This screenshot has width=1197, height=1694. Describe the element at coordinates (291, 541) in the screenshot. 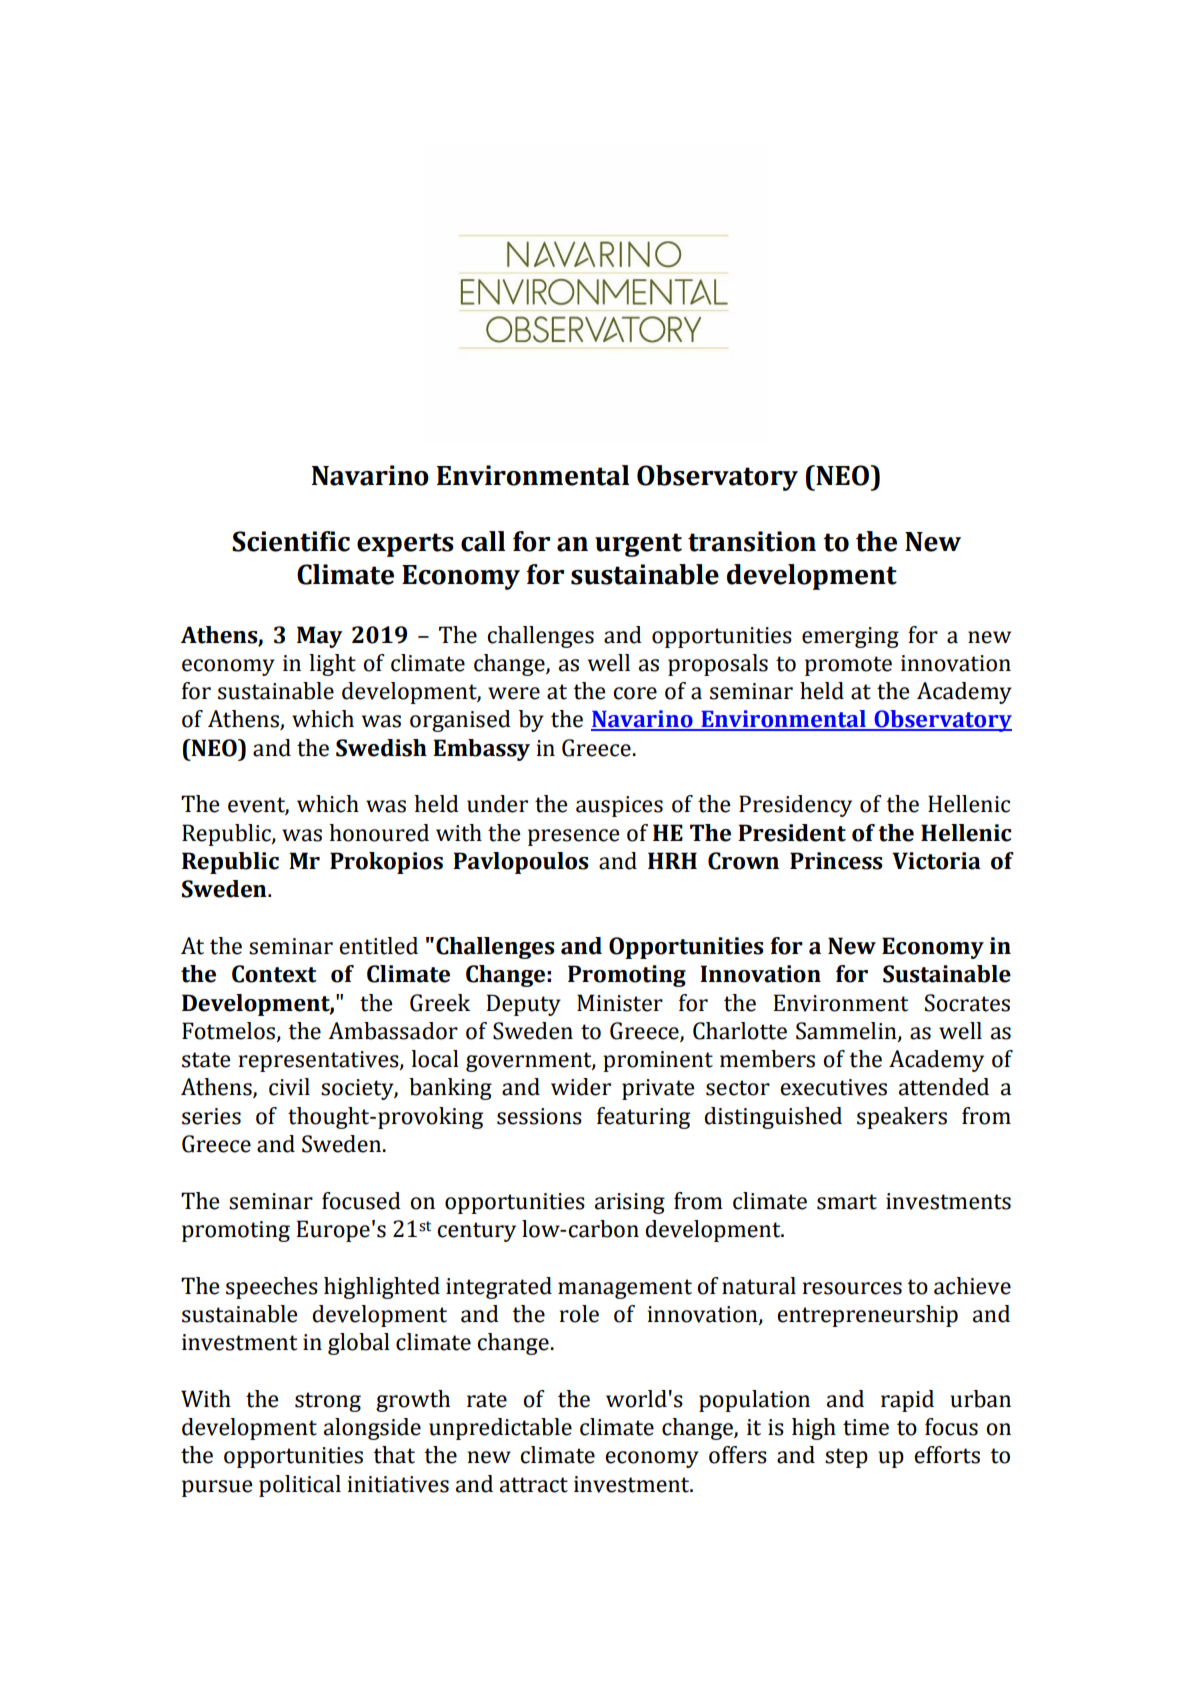

I see `Scientific` at that location.
